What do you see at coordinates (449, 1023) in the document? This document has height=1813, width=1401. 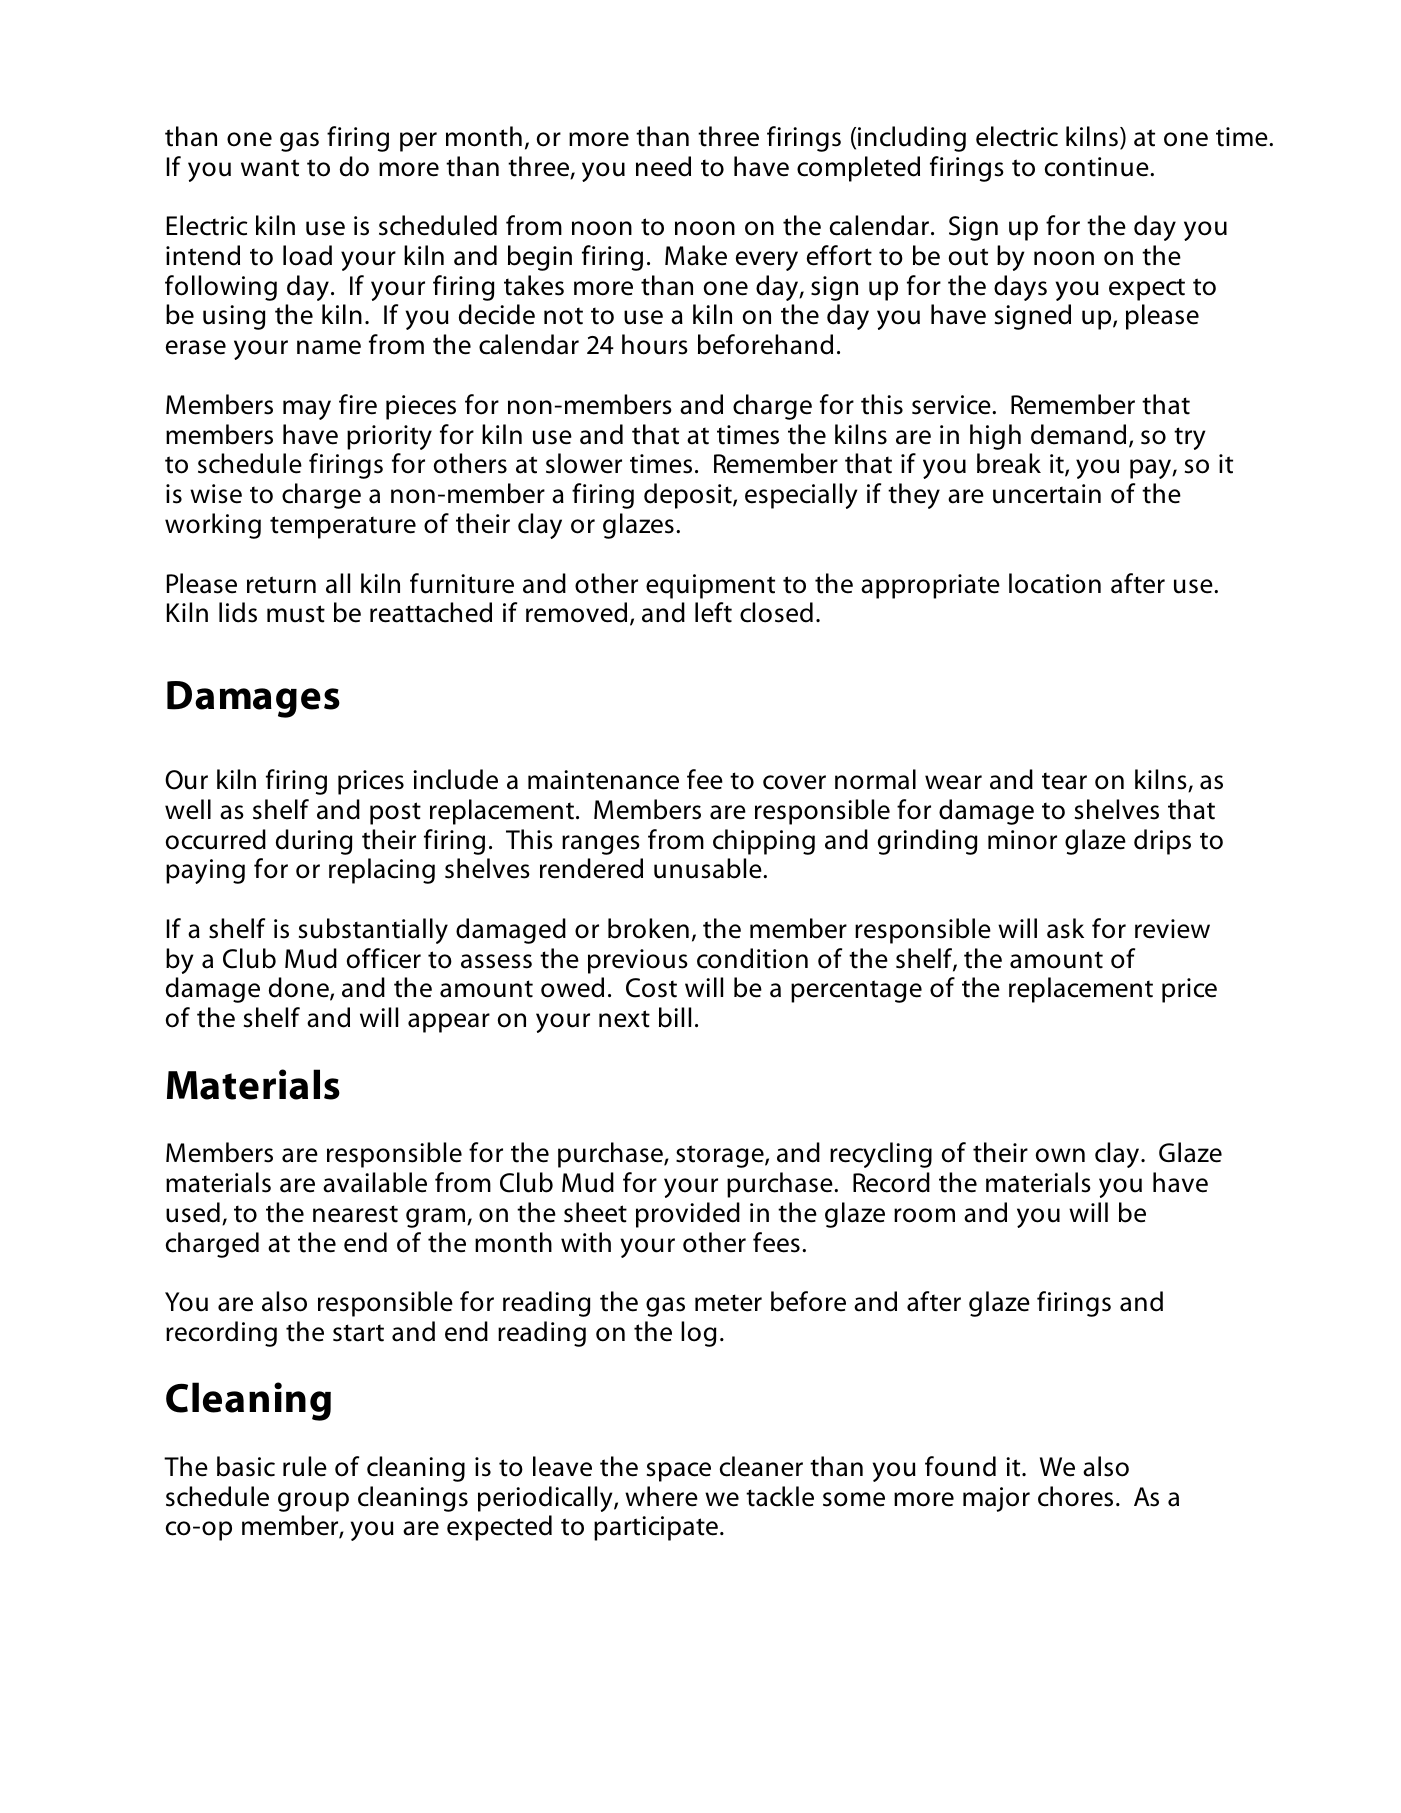 I see `appear` at bounding box center [449, 1023].
